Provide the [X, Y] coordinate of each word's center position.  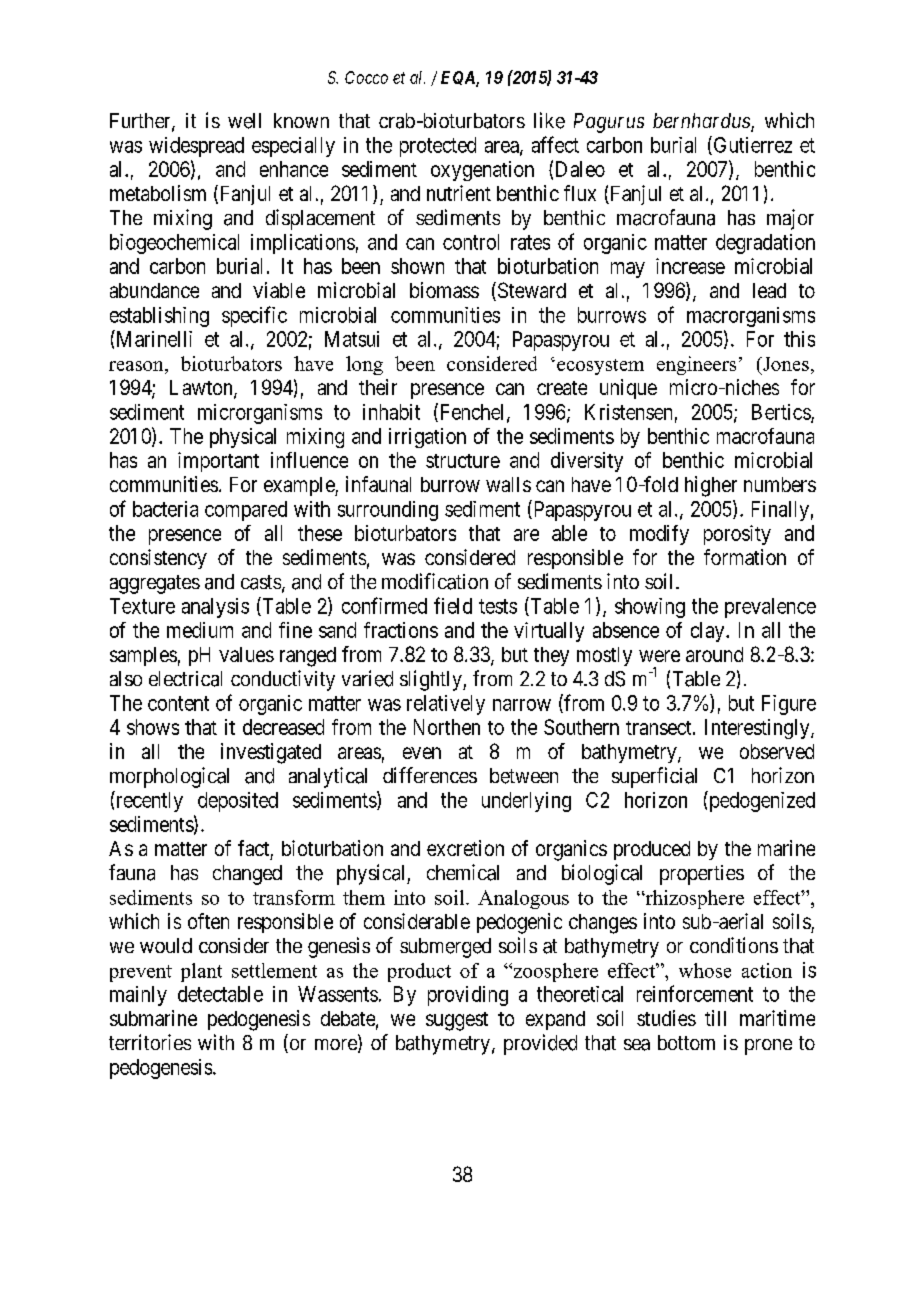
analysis [215, 608]
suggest [457, 1021]
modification [435, 581]
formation [745, 557]
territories [150, 1042]
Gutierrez [751, 145]
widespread [196, 147]
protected [438, 147]
